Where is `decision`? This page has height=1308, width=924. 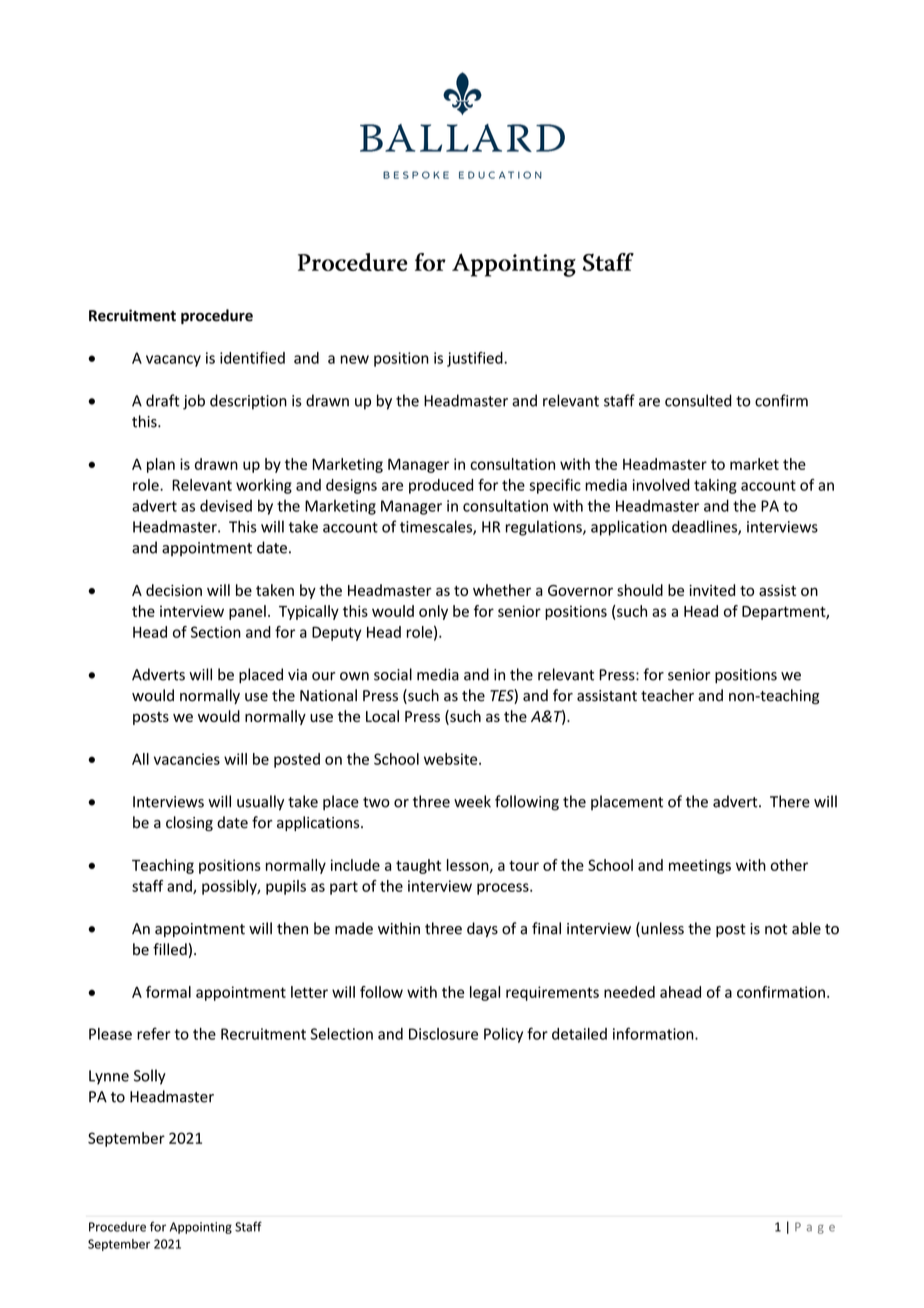
decision is located at coordinates (174, 590).
